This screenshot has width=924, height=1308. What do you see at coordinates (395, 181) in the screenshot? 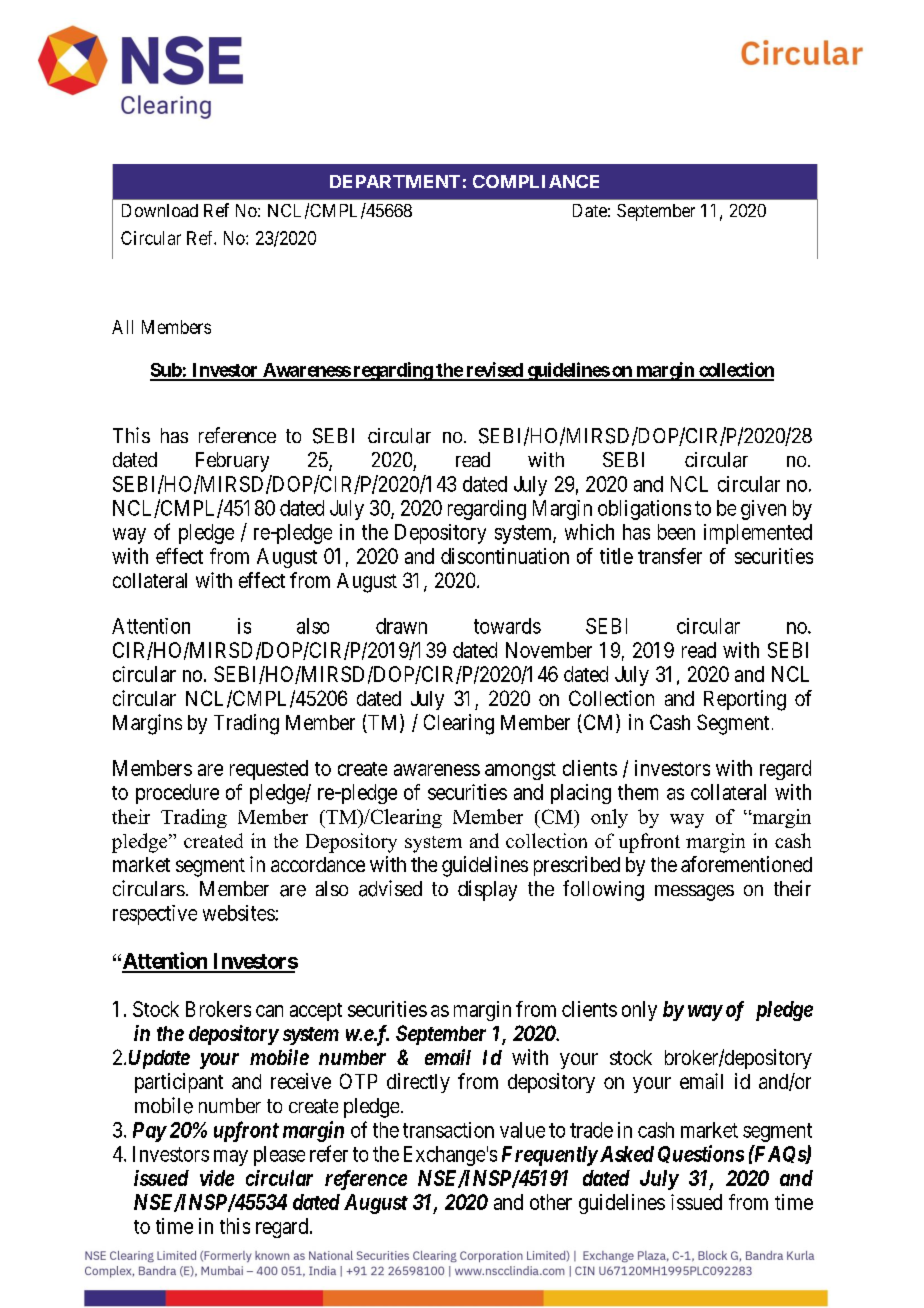
I see `DEPARTMENT` at bounding box center [395, 181].
